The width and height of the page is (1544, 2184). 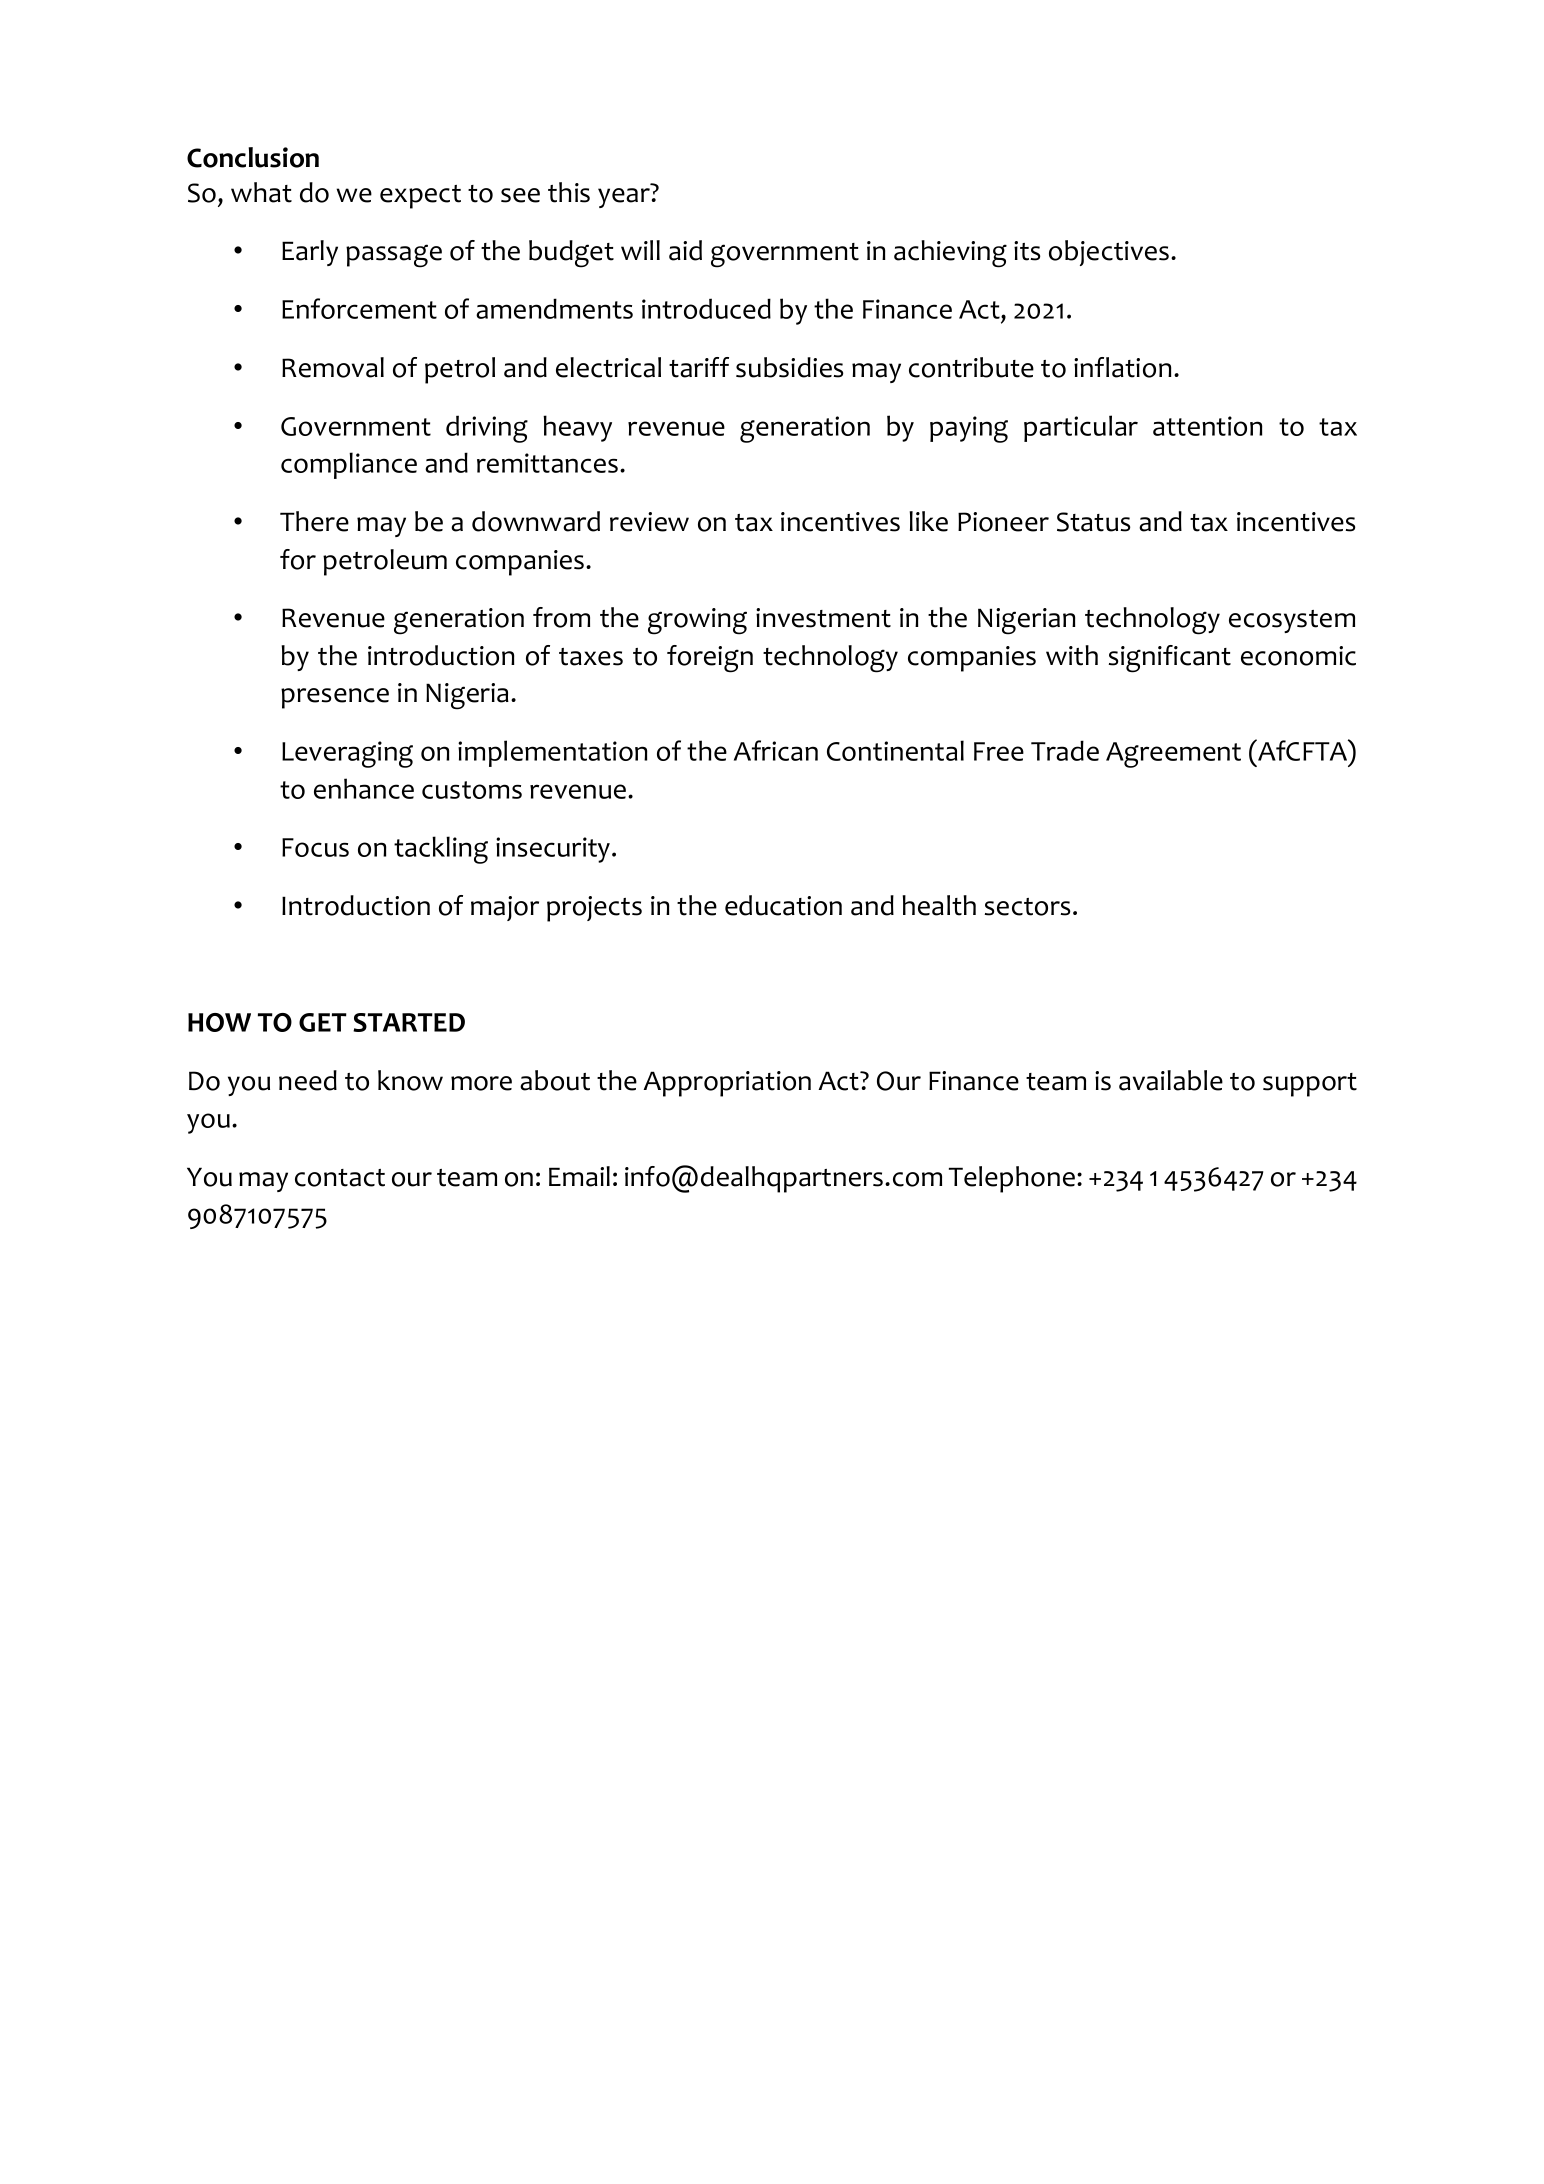 What do you see at coordinates (624, 198) in the page?
I see `year` at bounding box center [624, 198].
